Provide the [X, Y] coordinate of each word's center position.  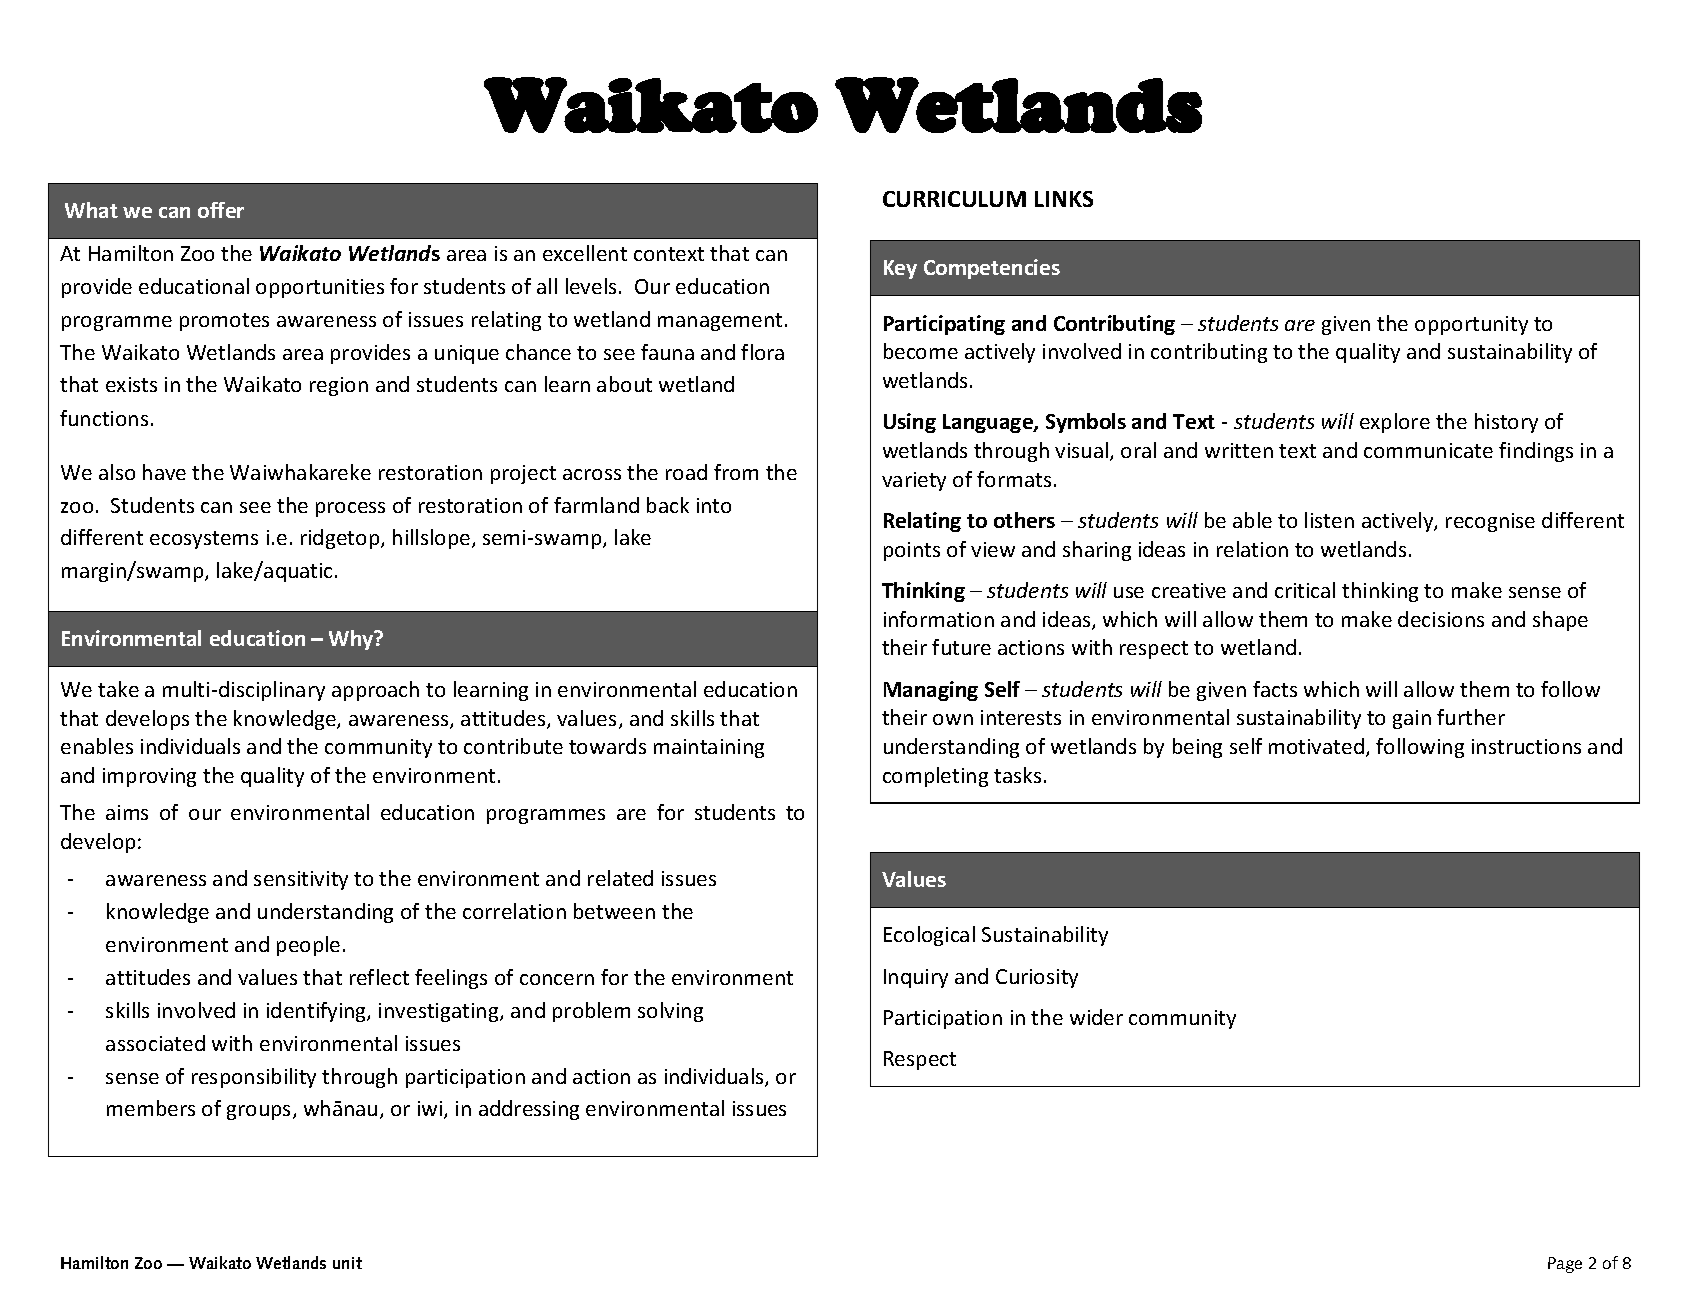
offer [221, 210]
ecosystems [204, 540]
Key [900, 269]
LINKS [1064, 199]
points [912, 551]
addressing [529, 1110]
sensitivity [301, 880]
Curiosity [1037, 978]
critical [1305, 590]
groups [260, 1112]
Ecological [929, 936]
